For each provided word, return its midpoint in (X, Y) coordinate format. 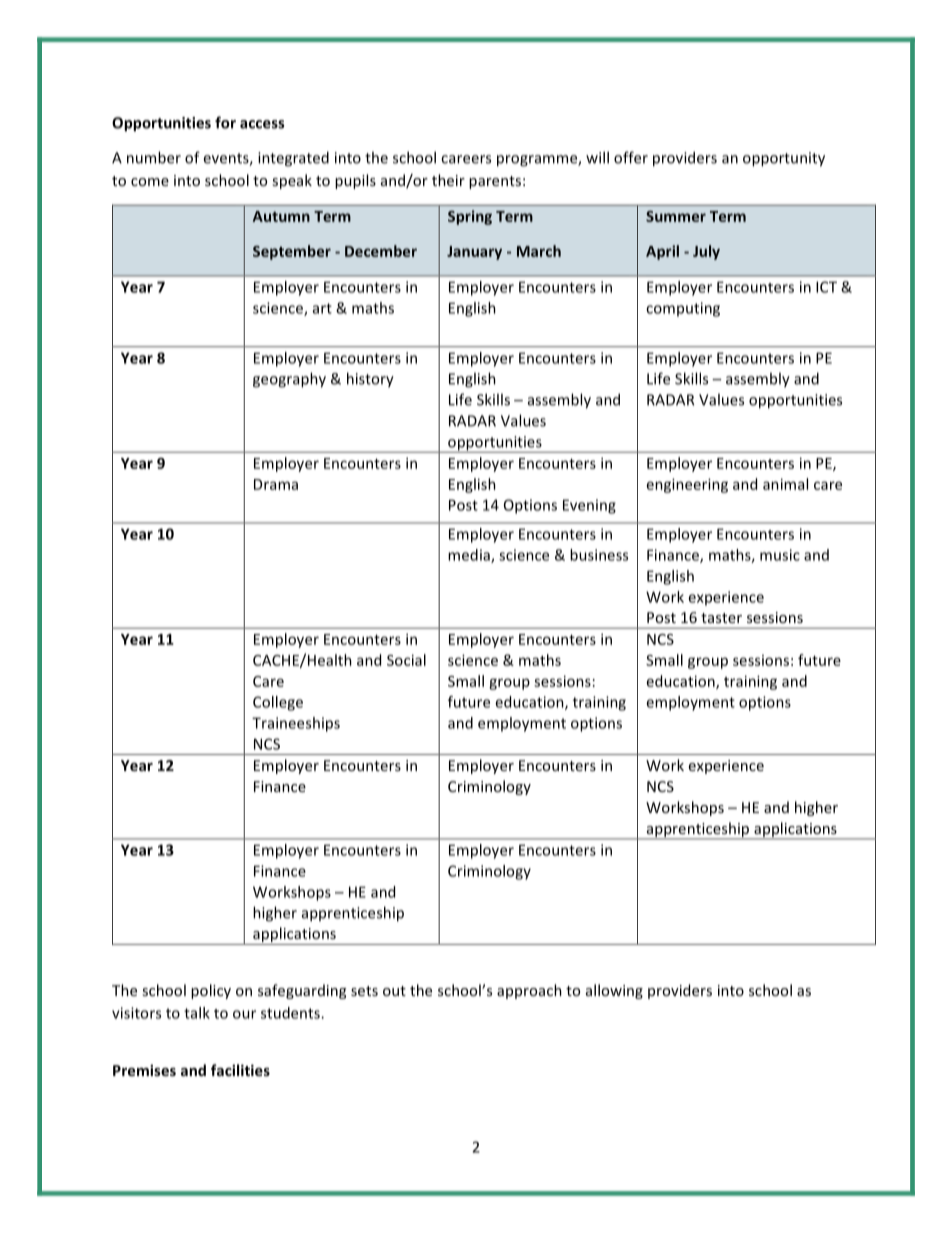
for (225, 122)
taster (721, 618)
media (470, 556)
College (278, 703)
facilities (240, 1070)
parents (495, 182)
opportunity (784, 159)
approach (529, 991)
